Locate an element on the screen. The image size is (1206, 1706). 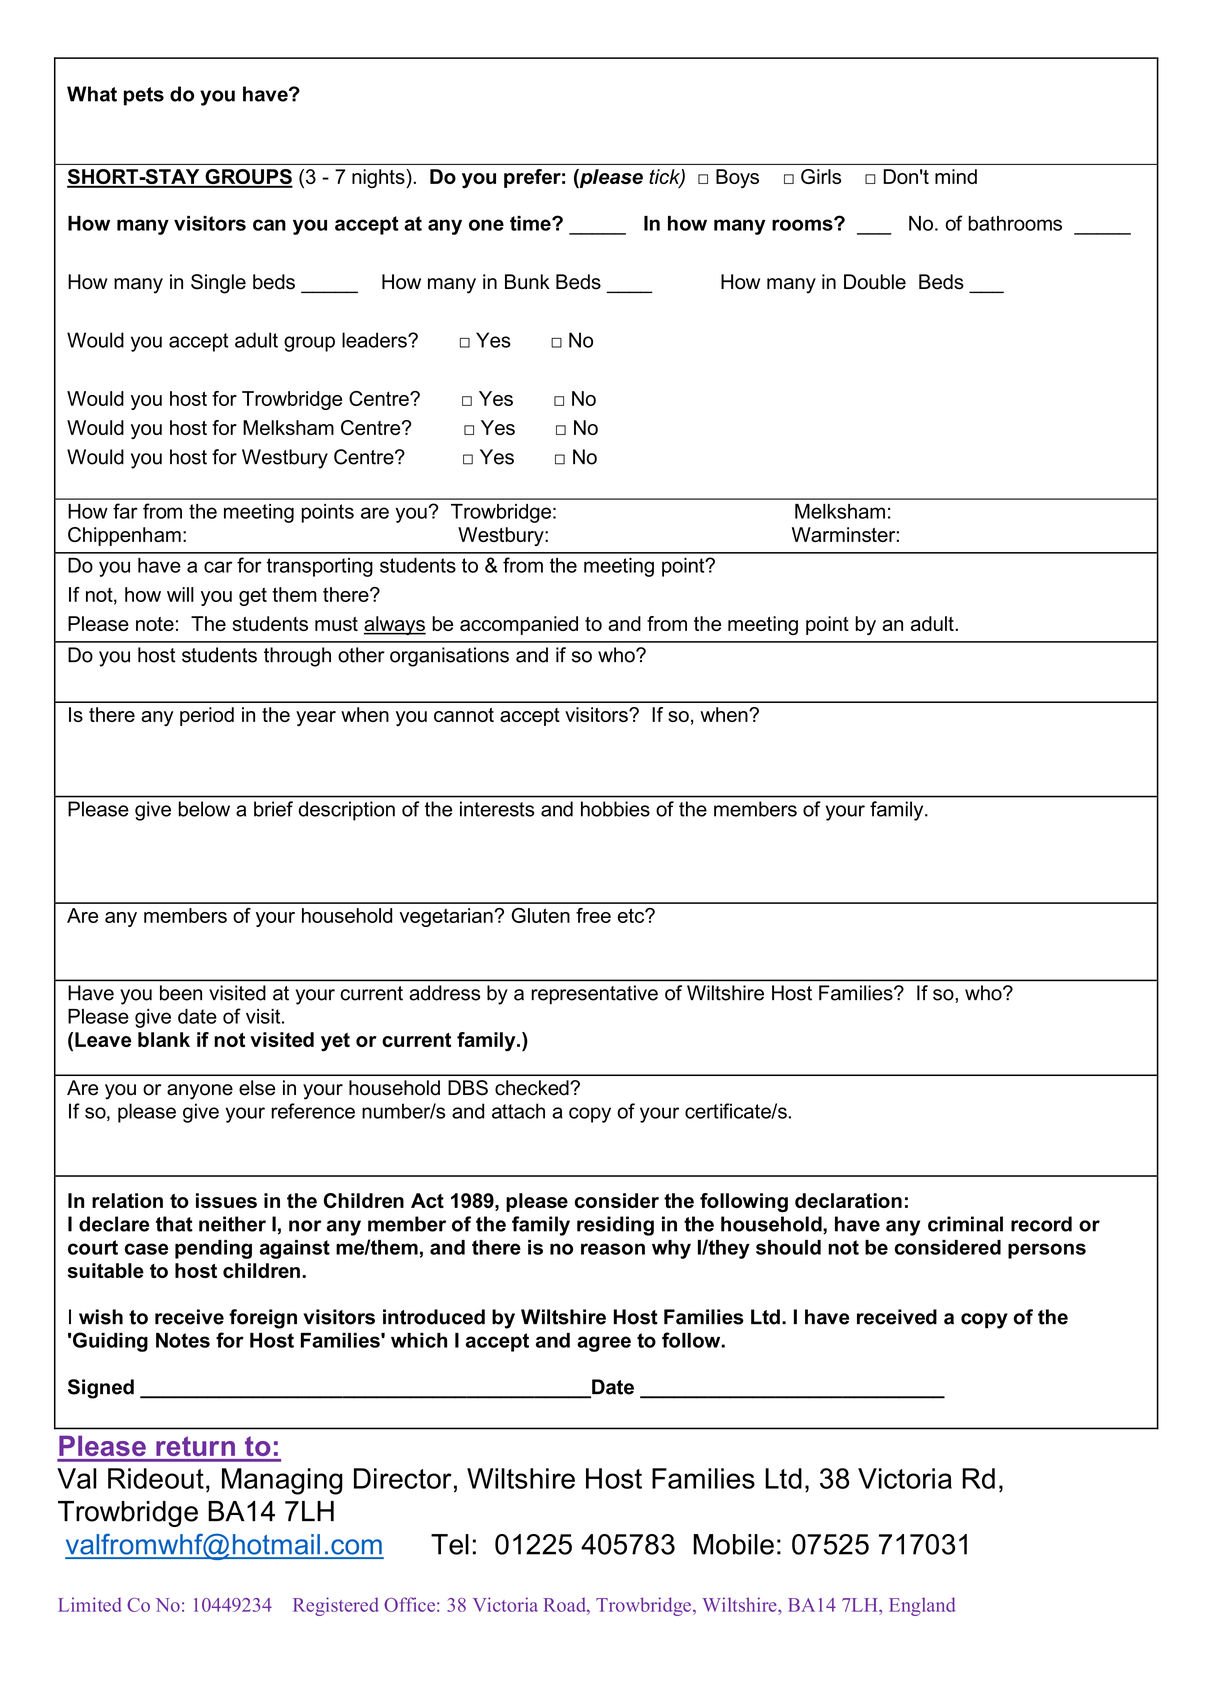
issues is located at coordinates (226, 1200).
